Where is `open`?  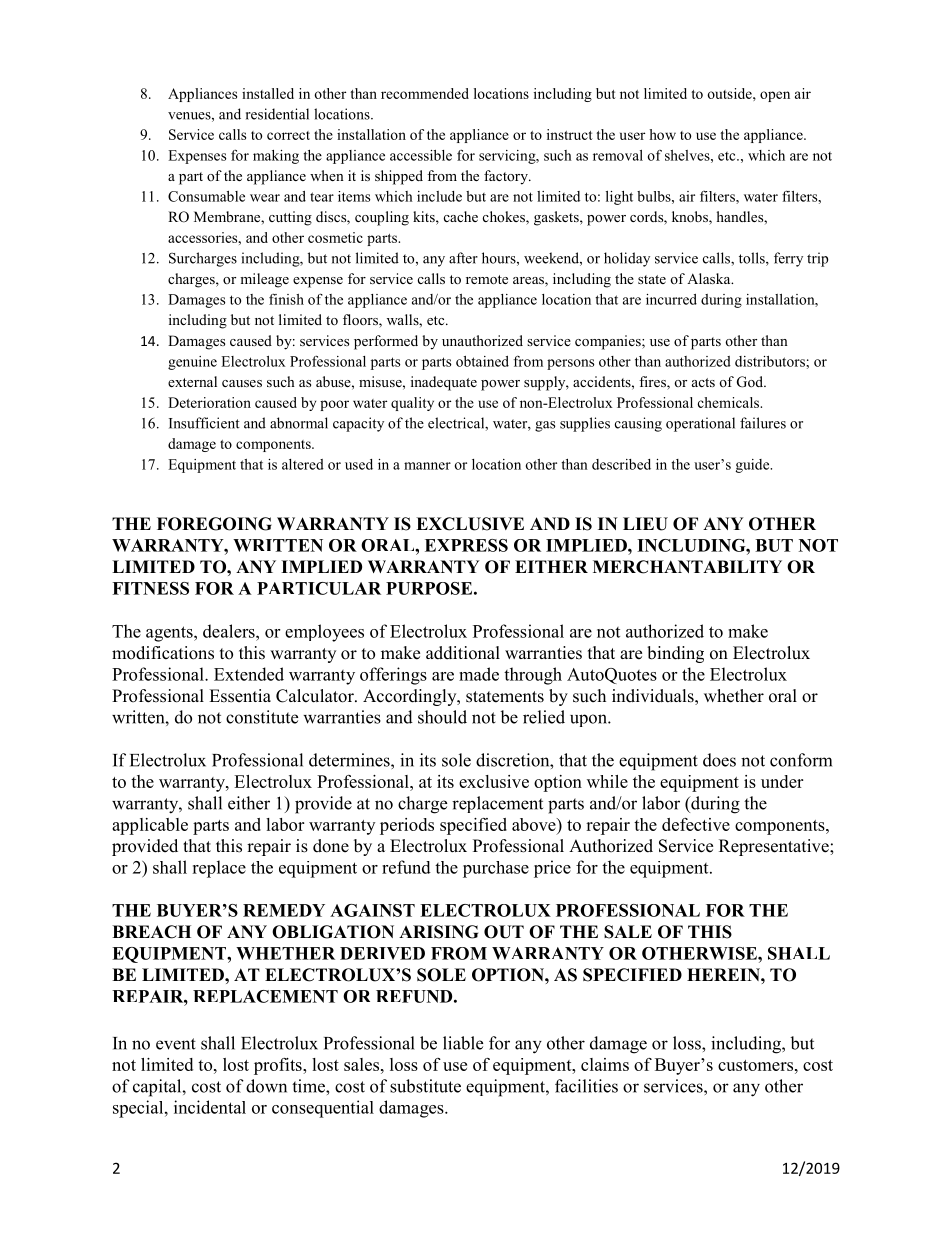 open is located at coordinates (775, 96).
